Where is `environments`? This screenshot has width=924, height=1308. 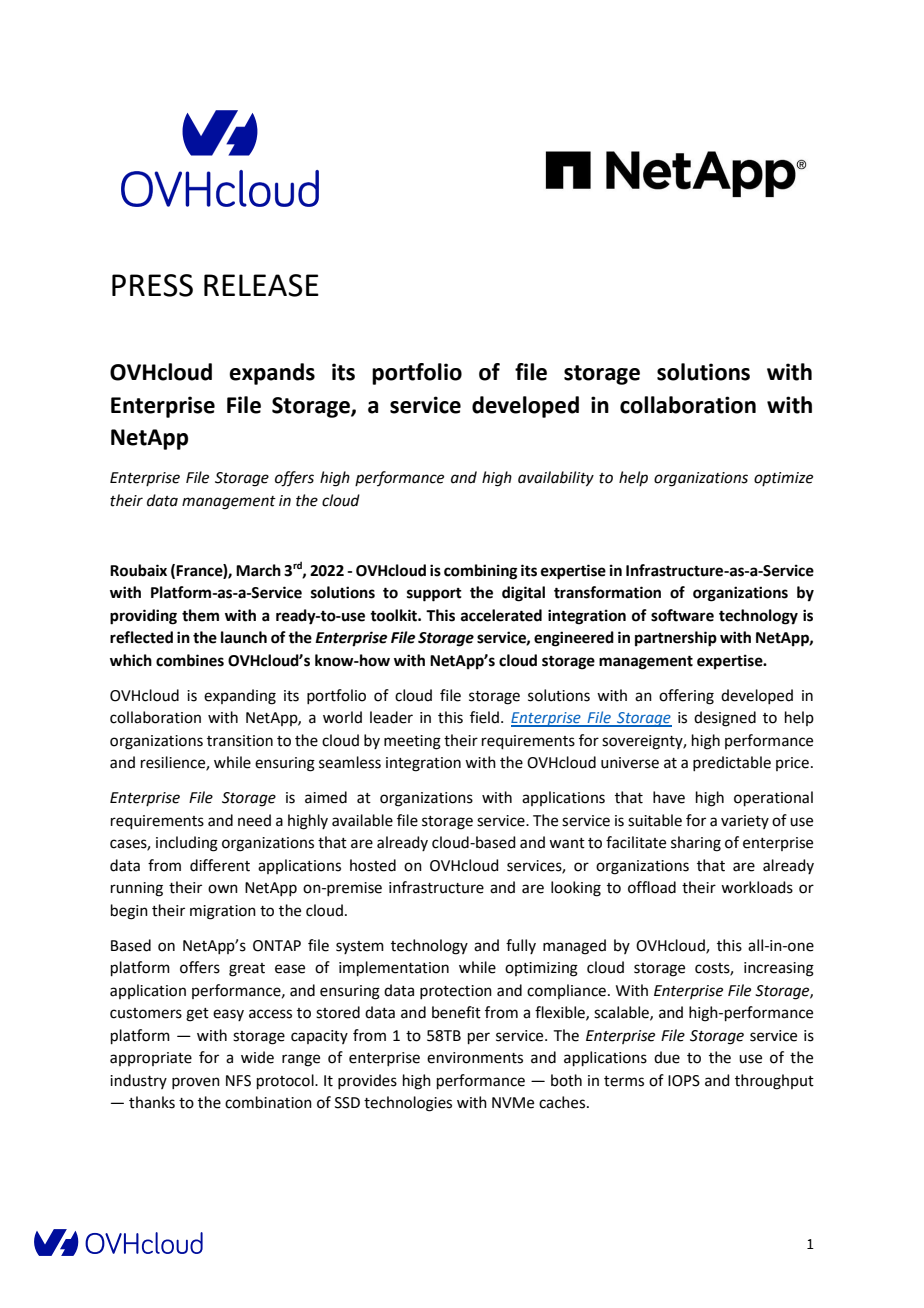 environments is located at coordinates (475, 1058).
